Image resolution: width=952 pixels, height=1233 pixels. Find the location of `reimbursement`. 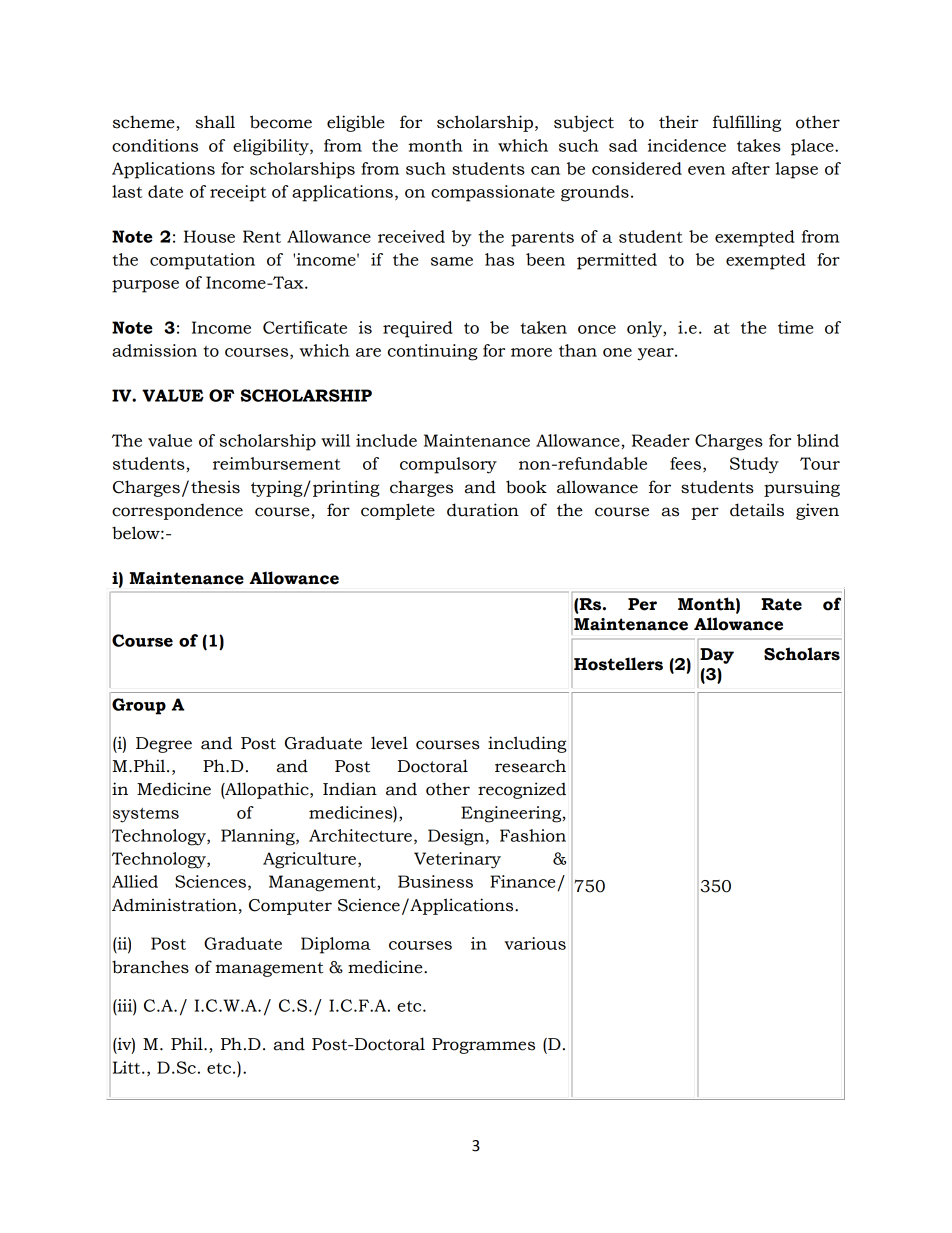

reimbursement is located at coordinates (277, 463).
